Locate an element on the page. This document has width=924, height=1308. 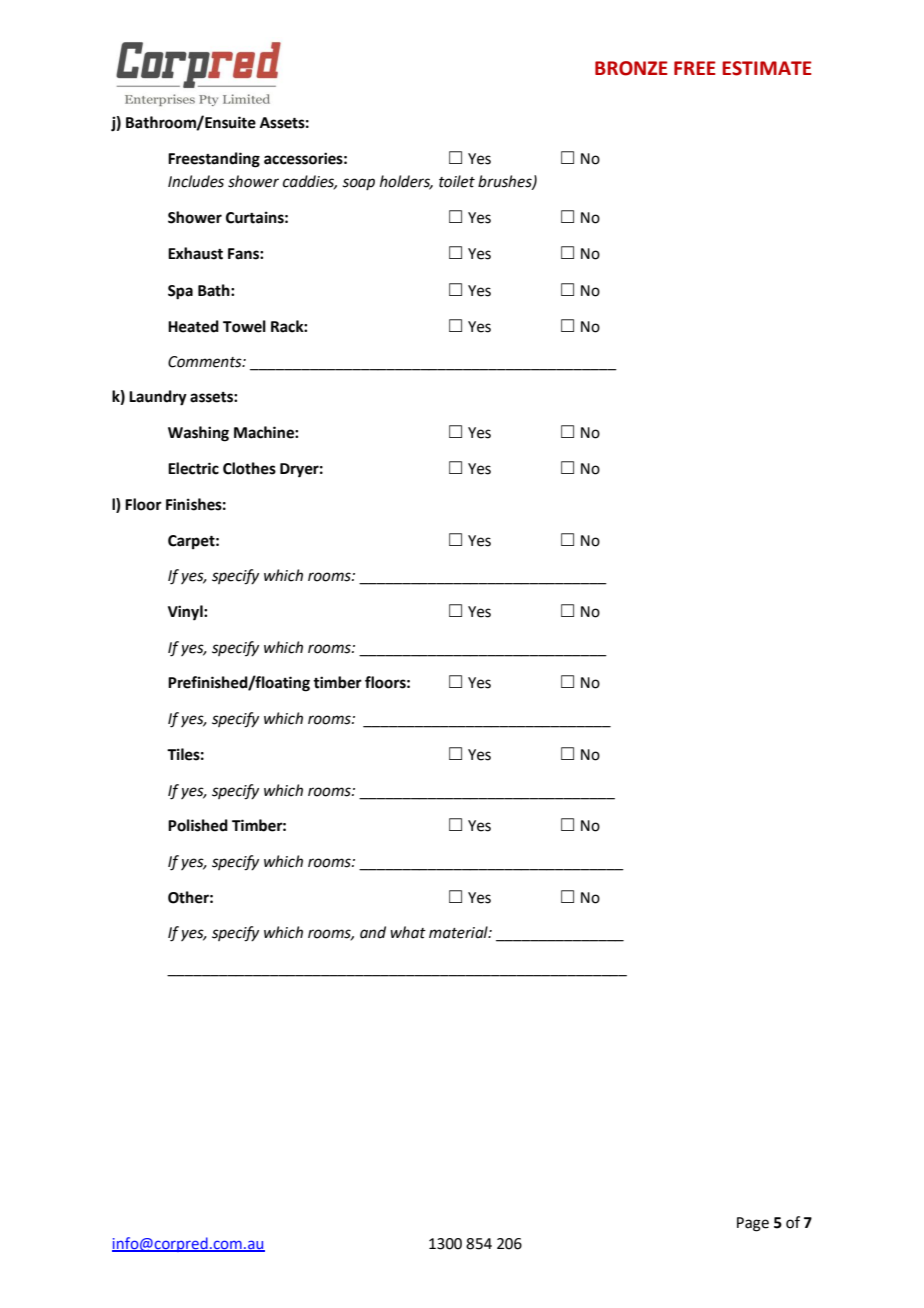
Includes is located at coordinates (196, 181).
